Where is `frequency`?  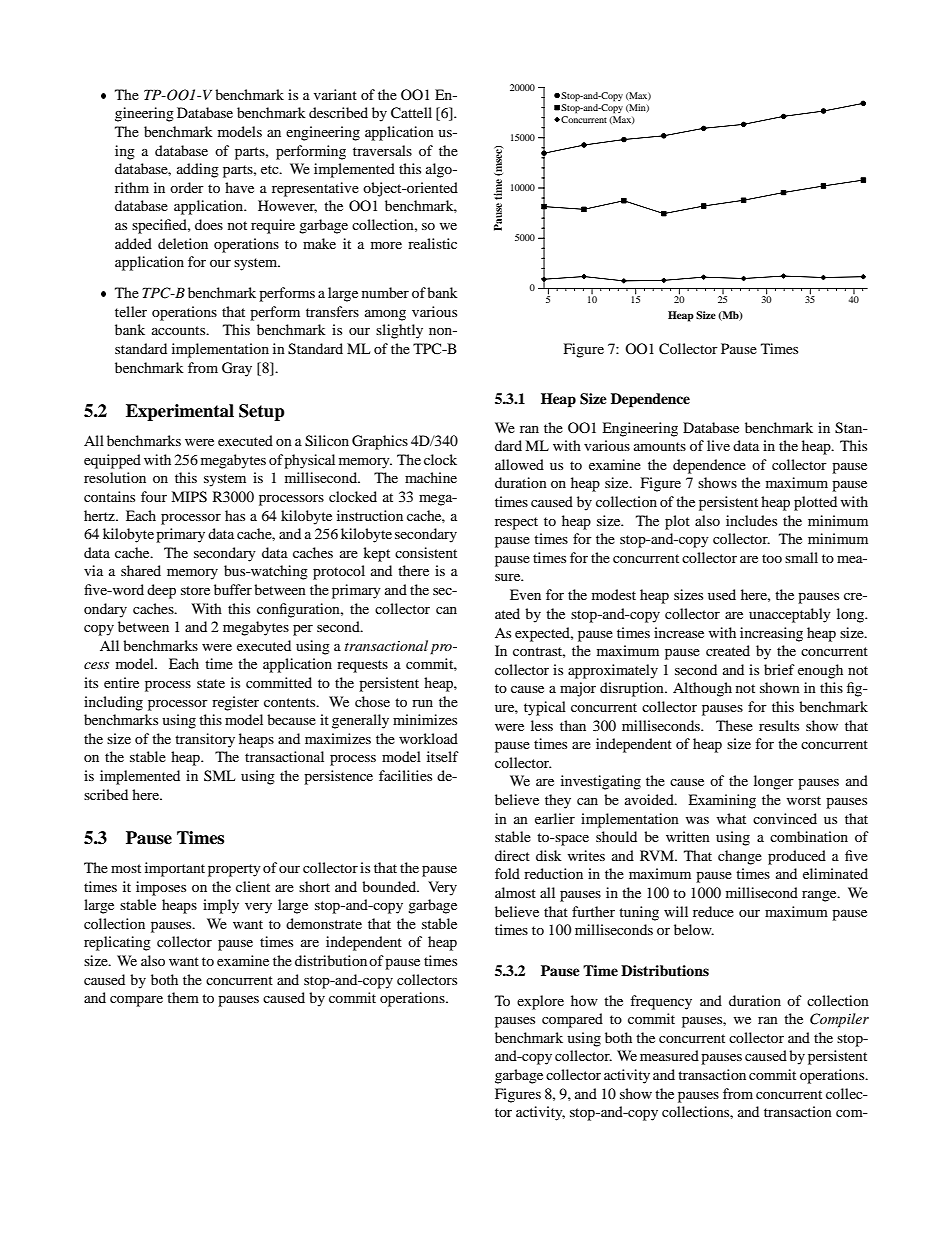 frequency is located at coordinates (661, 1002).
